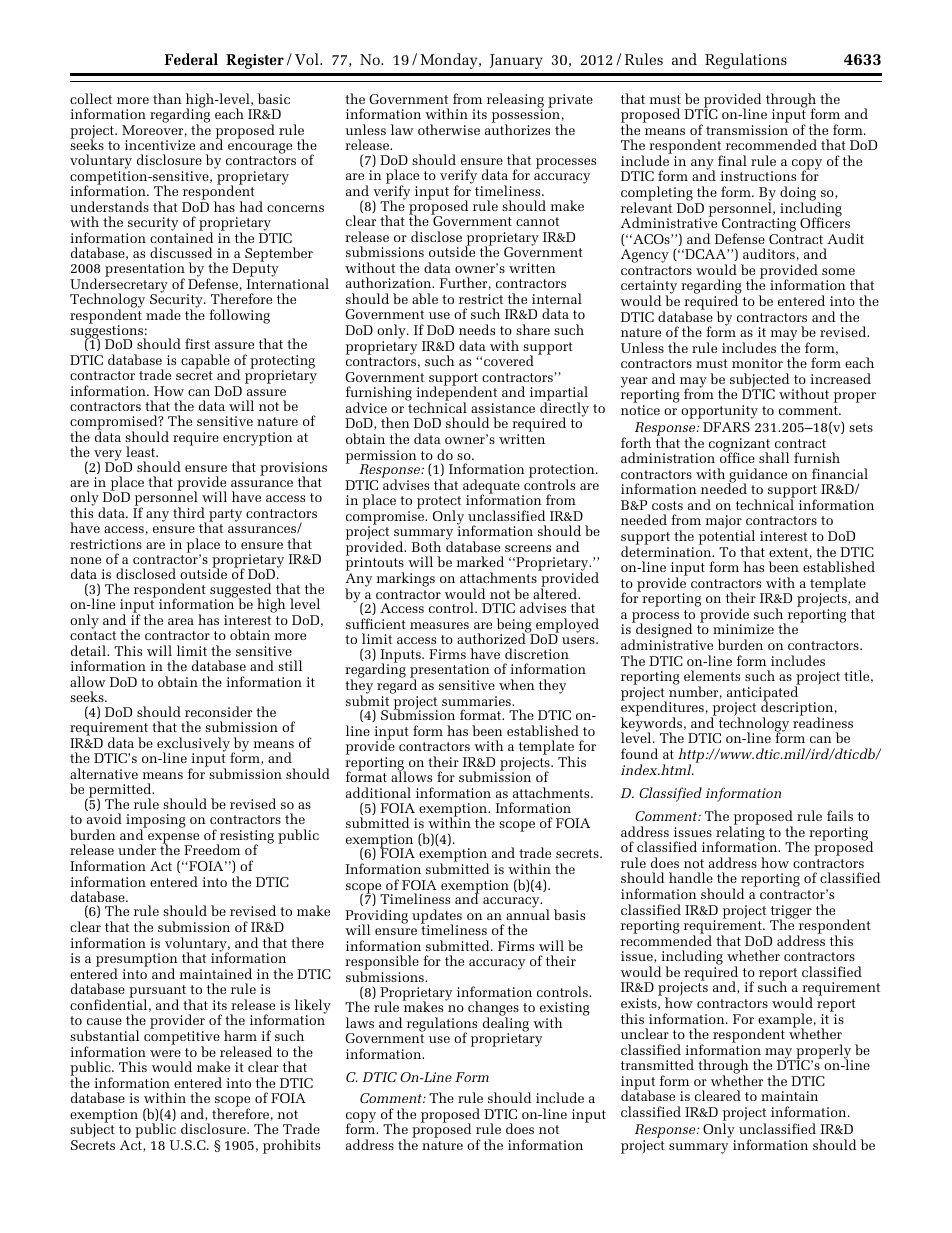 The image size is (952, 1233). Describe the element at coordinates (743, 629) in the screenshot. I see `minimize` at that location.
